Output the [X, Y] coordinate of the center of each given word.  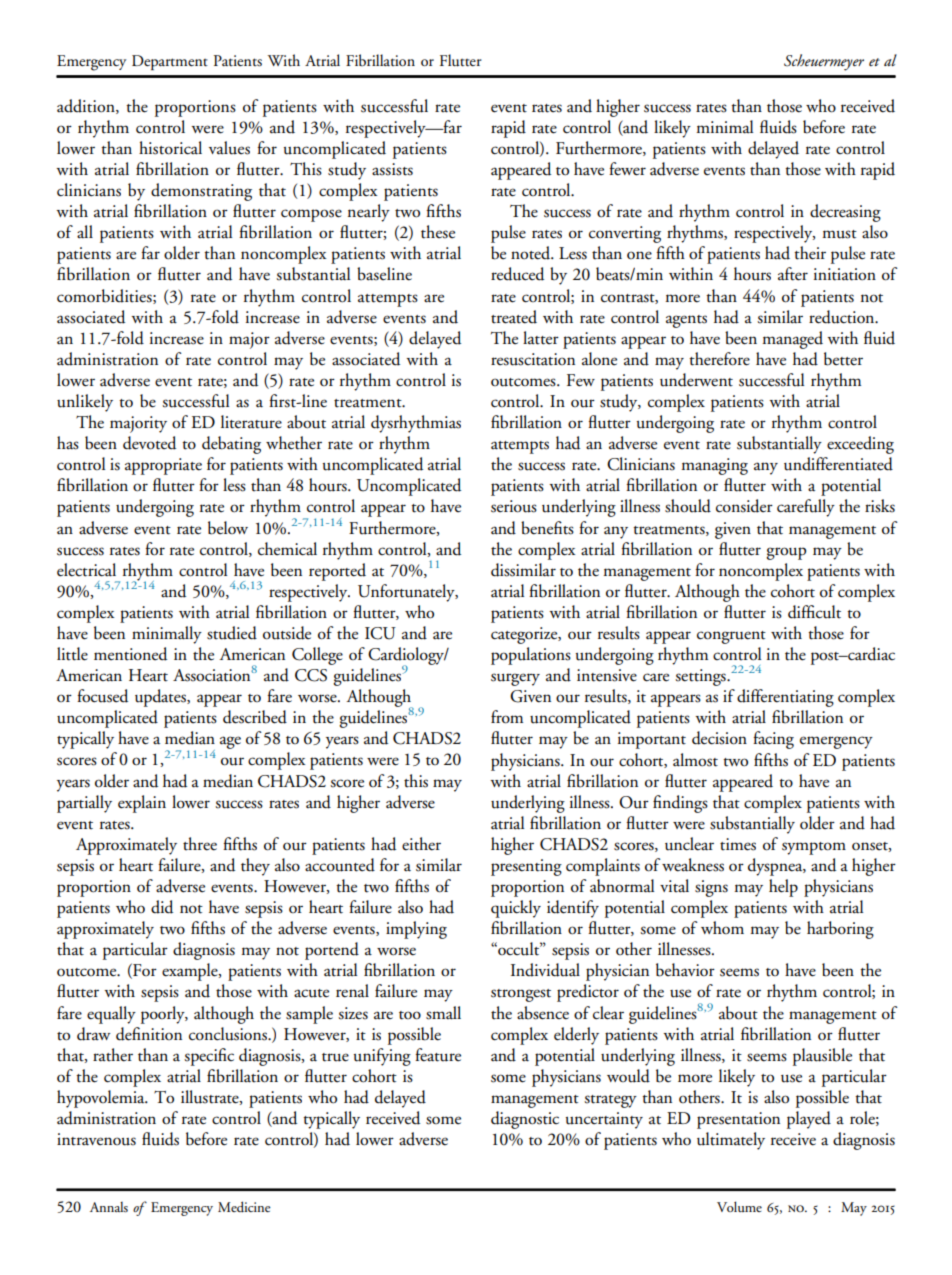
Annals [109, 1207]
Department [170, 62]
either [421, 844]
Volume [739, 1206]
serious [514, 506]
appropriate [163, 466]
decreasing [845, 213]
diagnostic [525, 1120]
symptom [814, 848]
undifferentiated [838, 464]
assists [392, 169]
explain [142, 804]
